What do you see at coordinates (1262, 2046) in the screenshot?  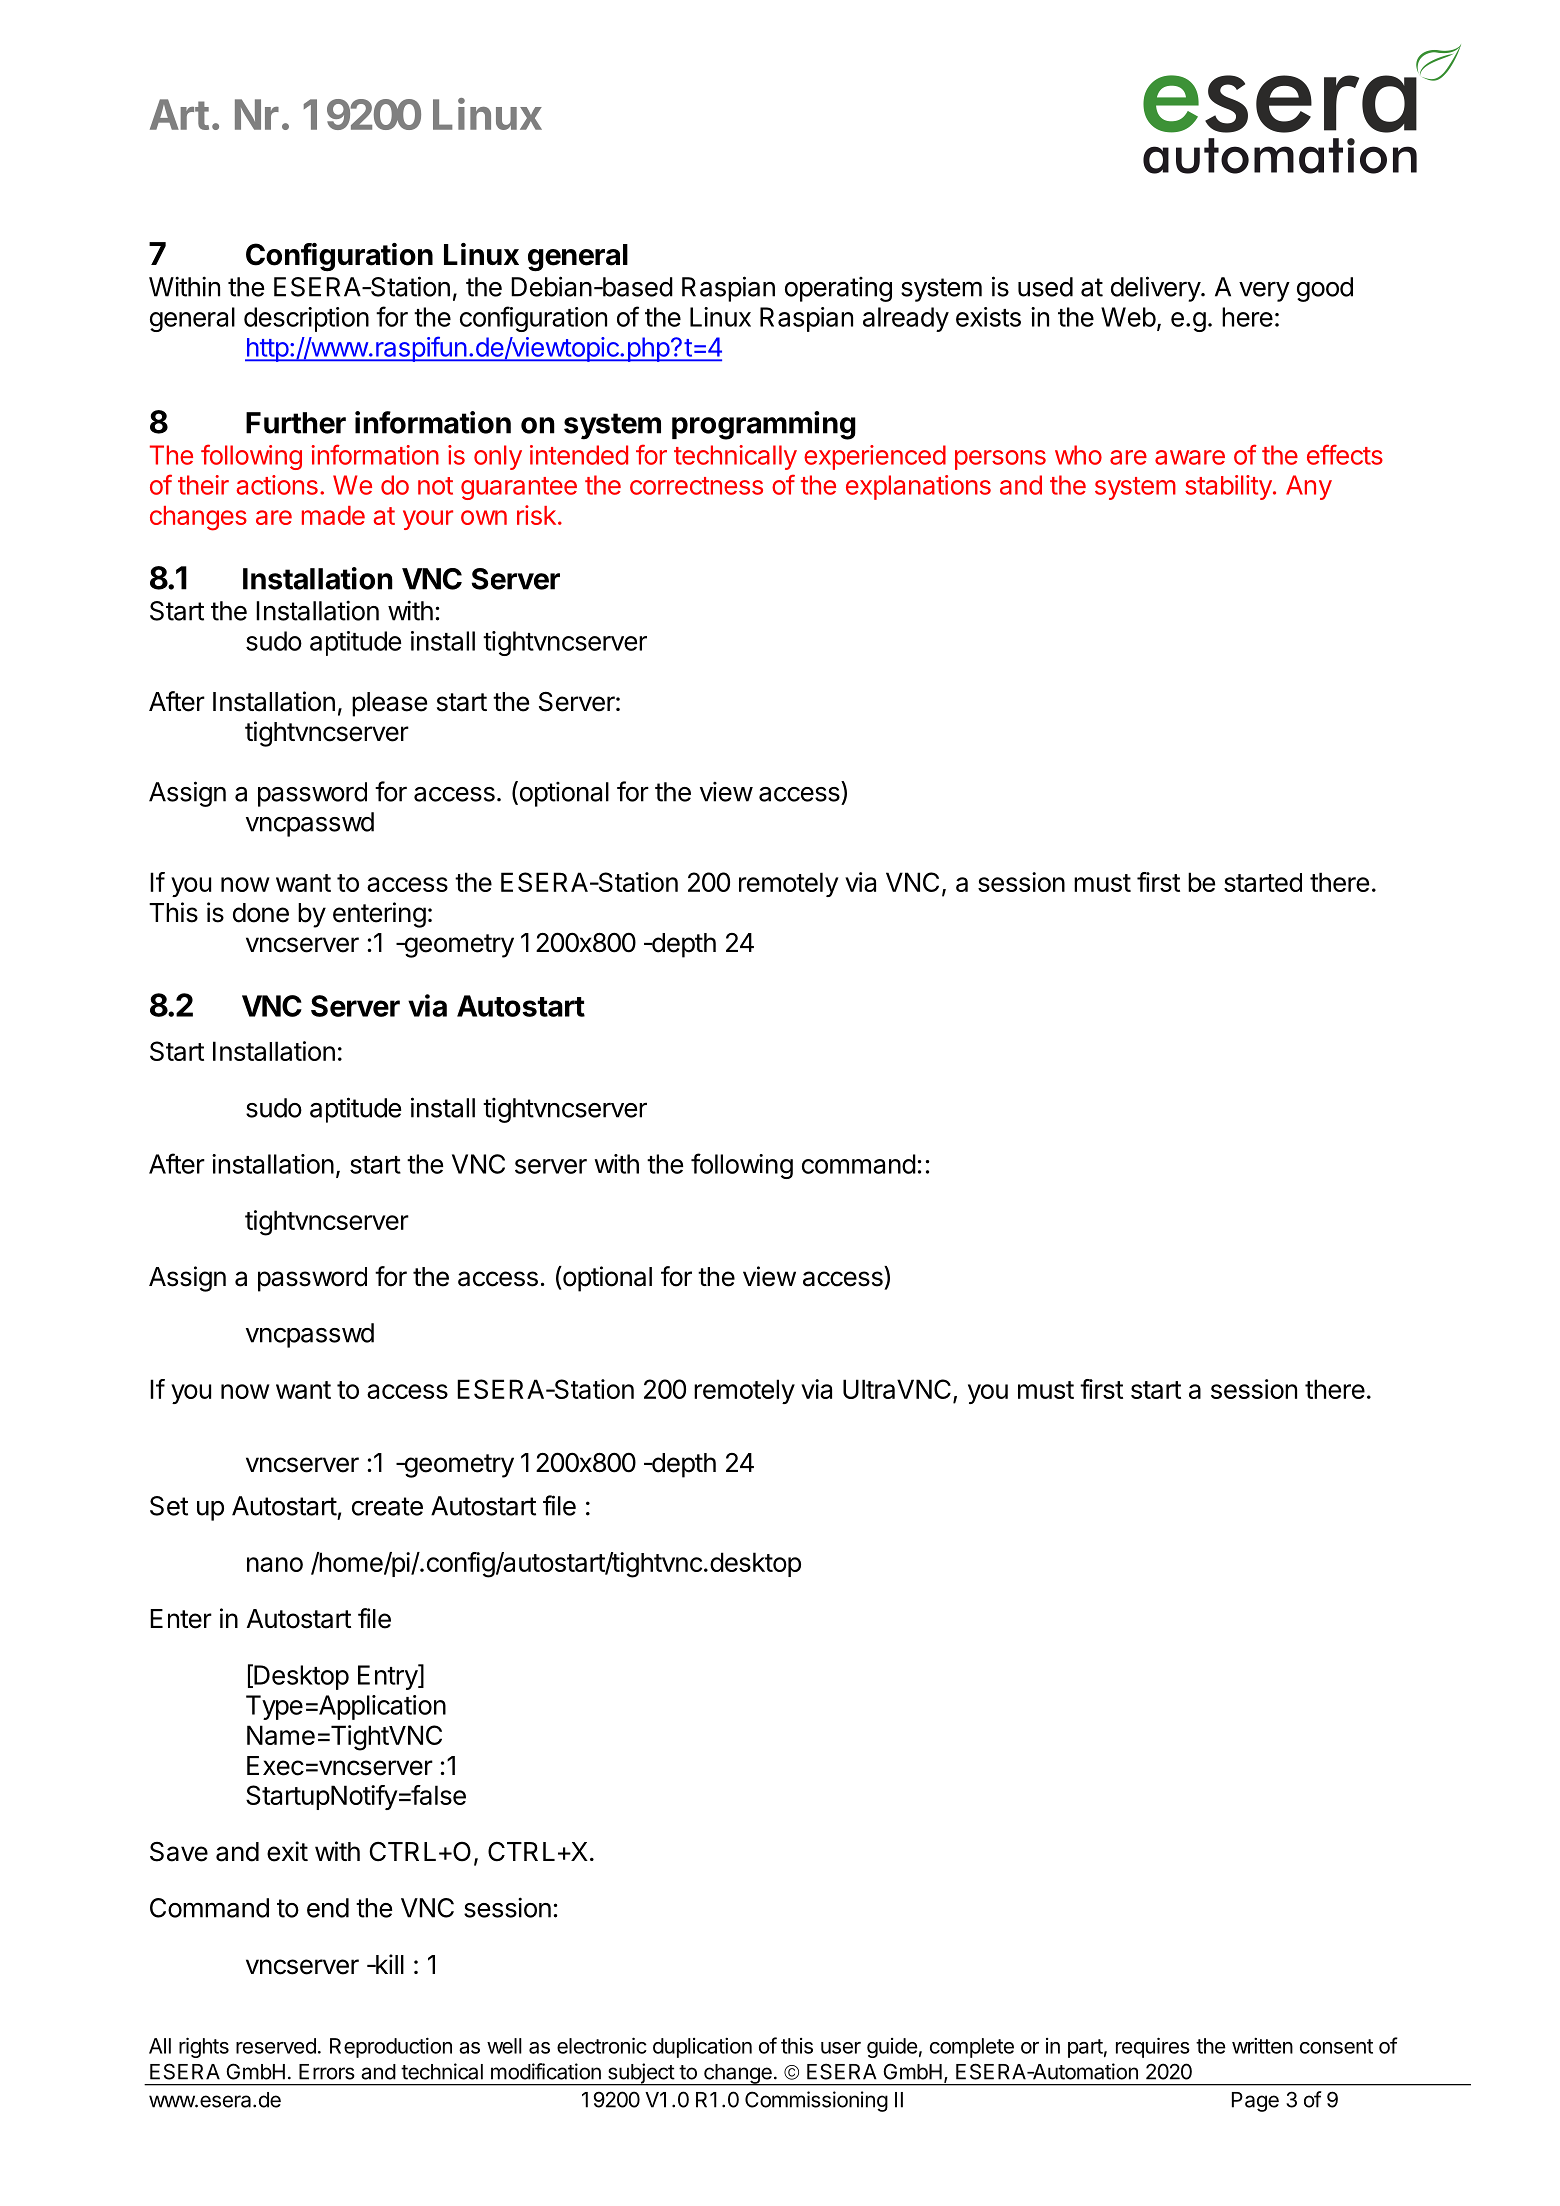 I see `written` at bounding box center [1262, 2046].
